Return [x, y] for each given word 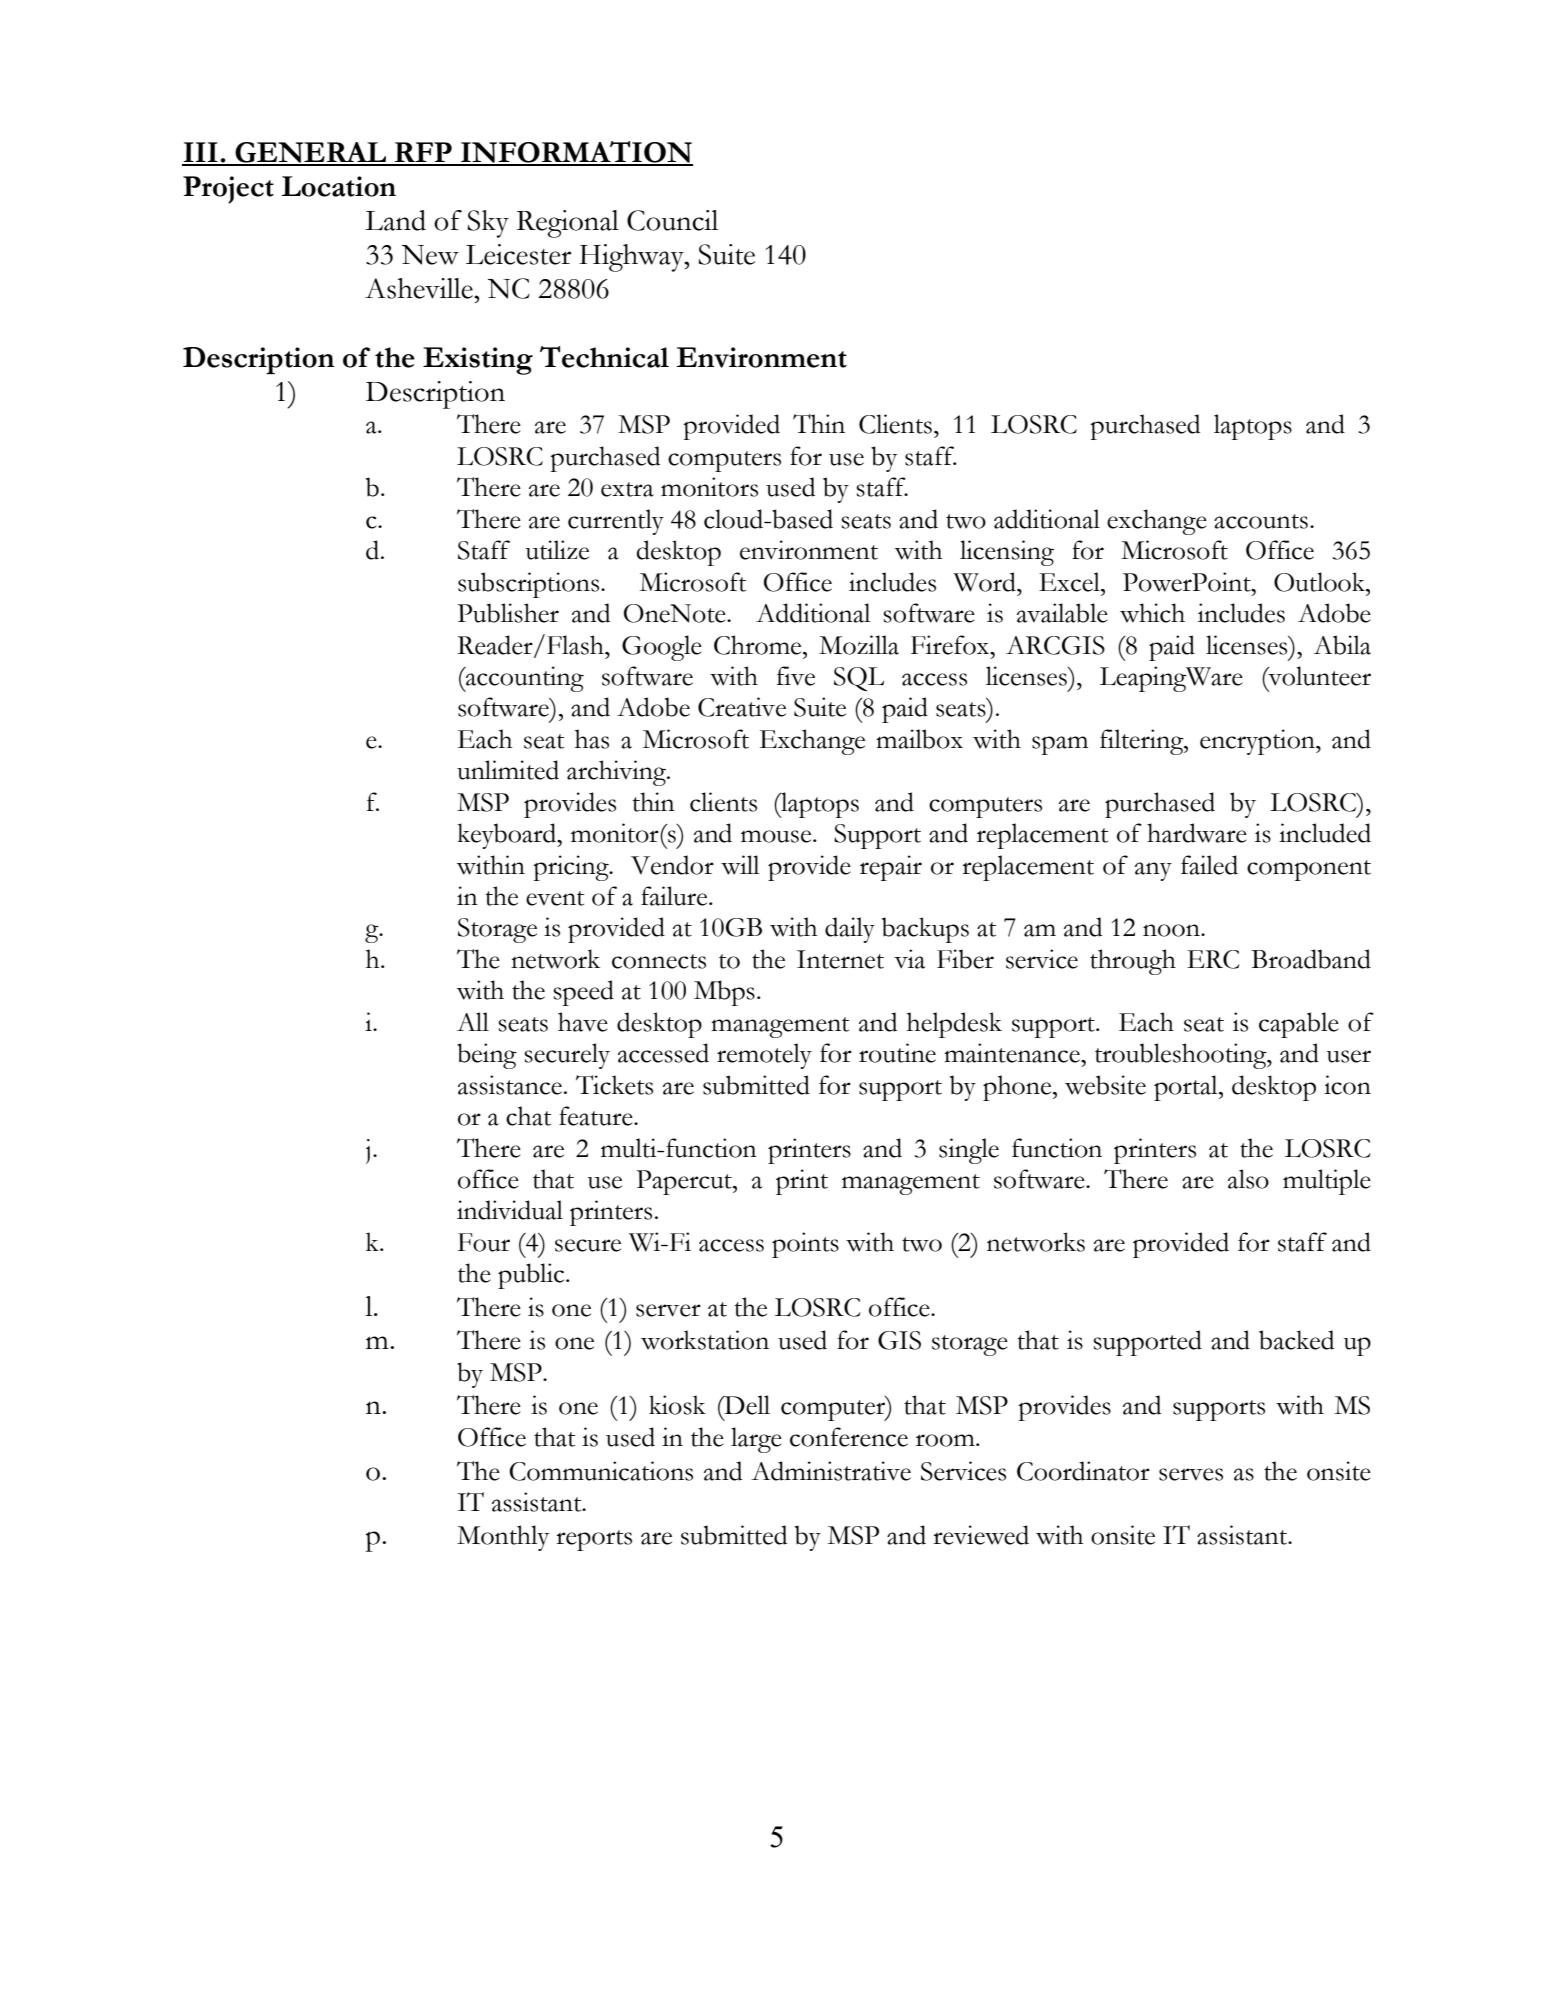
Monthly [503, 1538]
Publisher [508, 613]
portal [1187, 1088]
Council [672, 220]
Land [395, 220]
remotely [764, 1056]
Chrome [759, 645]
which [1152, 613]
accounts [1261, 521]
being [487, 1056]
